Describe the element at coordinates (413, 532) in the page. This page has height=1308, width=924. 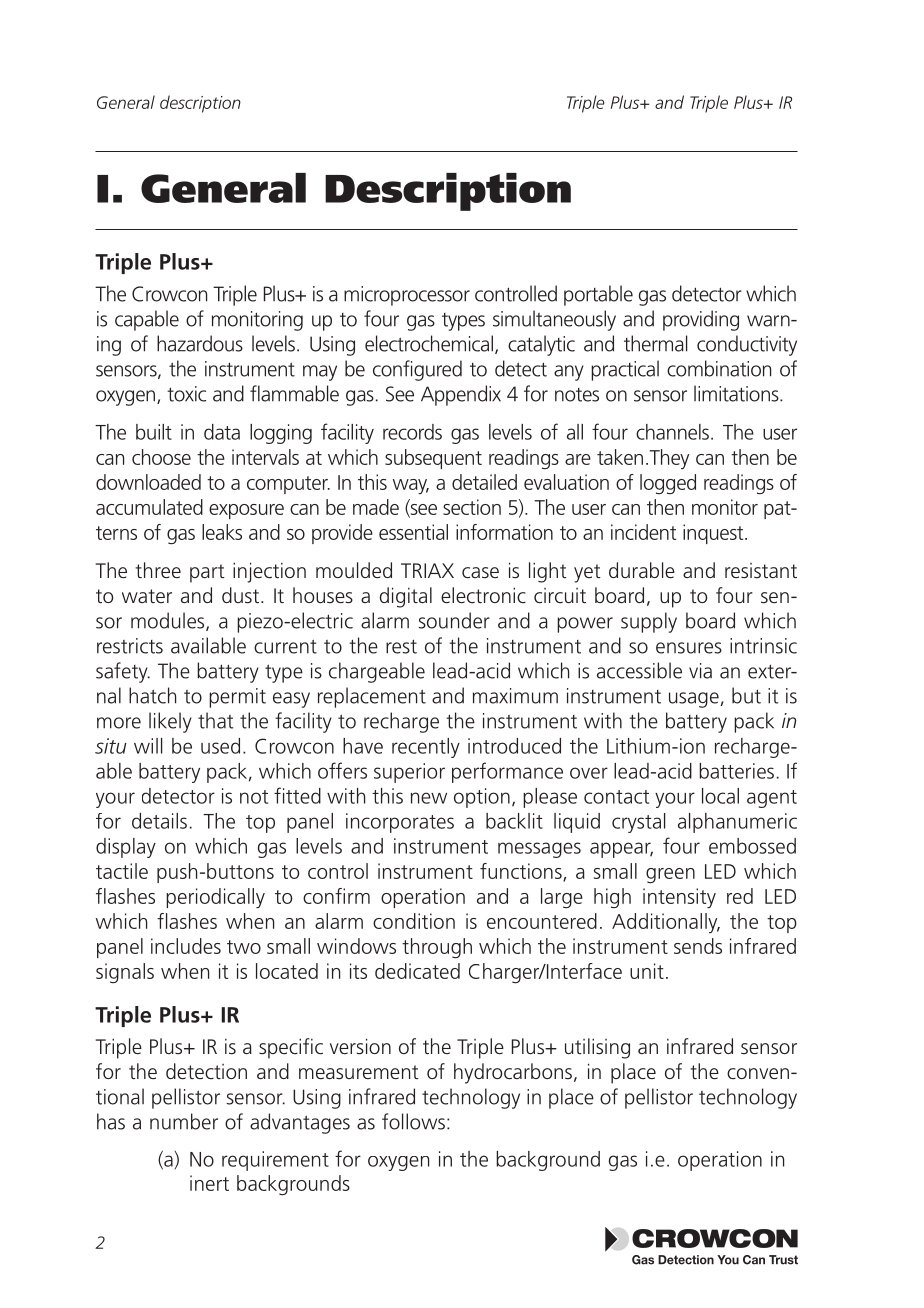
I see `essential` at that location.
